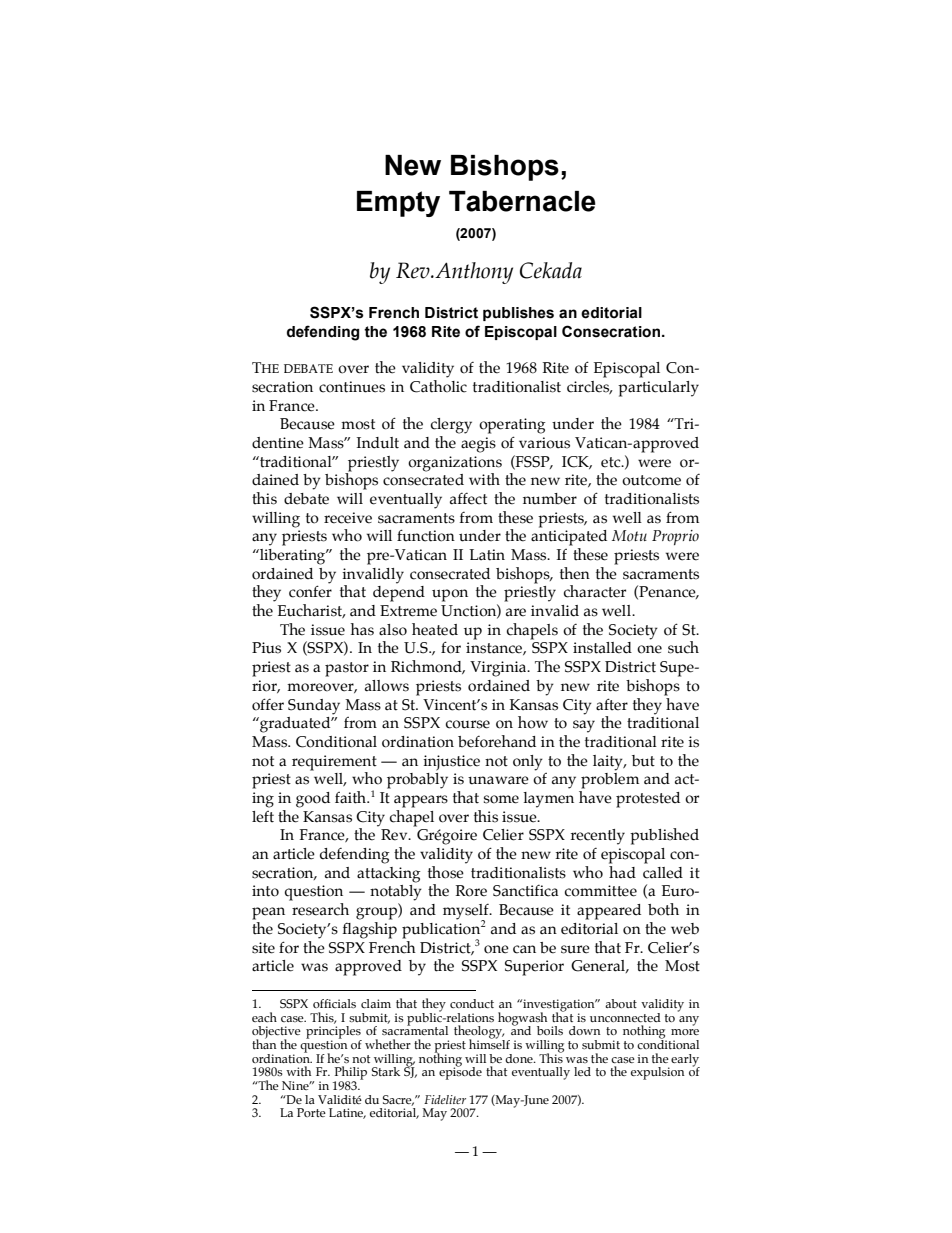 Image resolution: width=952 pixels, height=1233 pixels. What do you see at coordinates (612, 462) in the page?
I see `etc` at bounding box center [612, 462].
